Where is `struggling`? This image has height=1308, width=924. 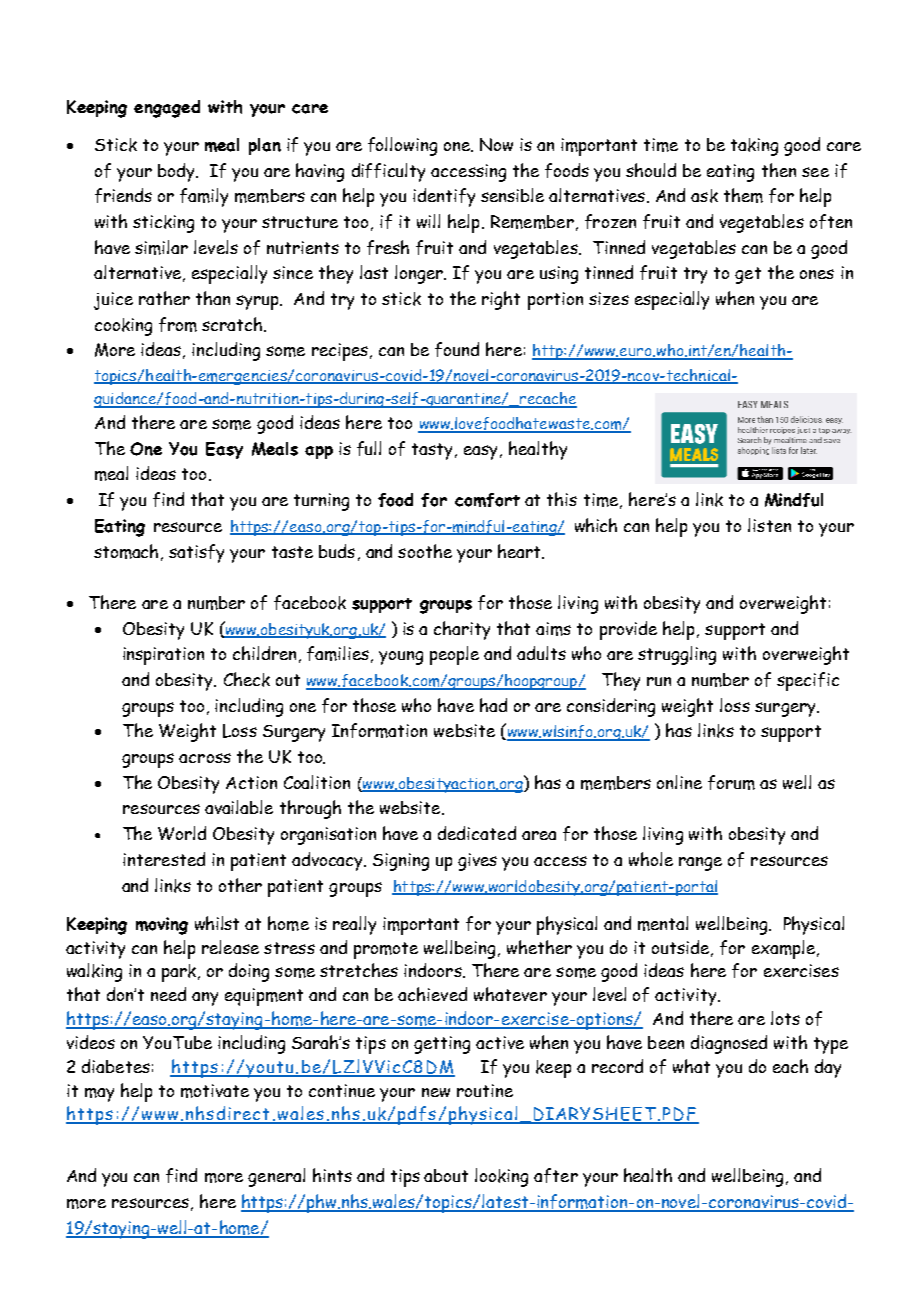
struggling is located at coordinates (677, 655).
